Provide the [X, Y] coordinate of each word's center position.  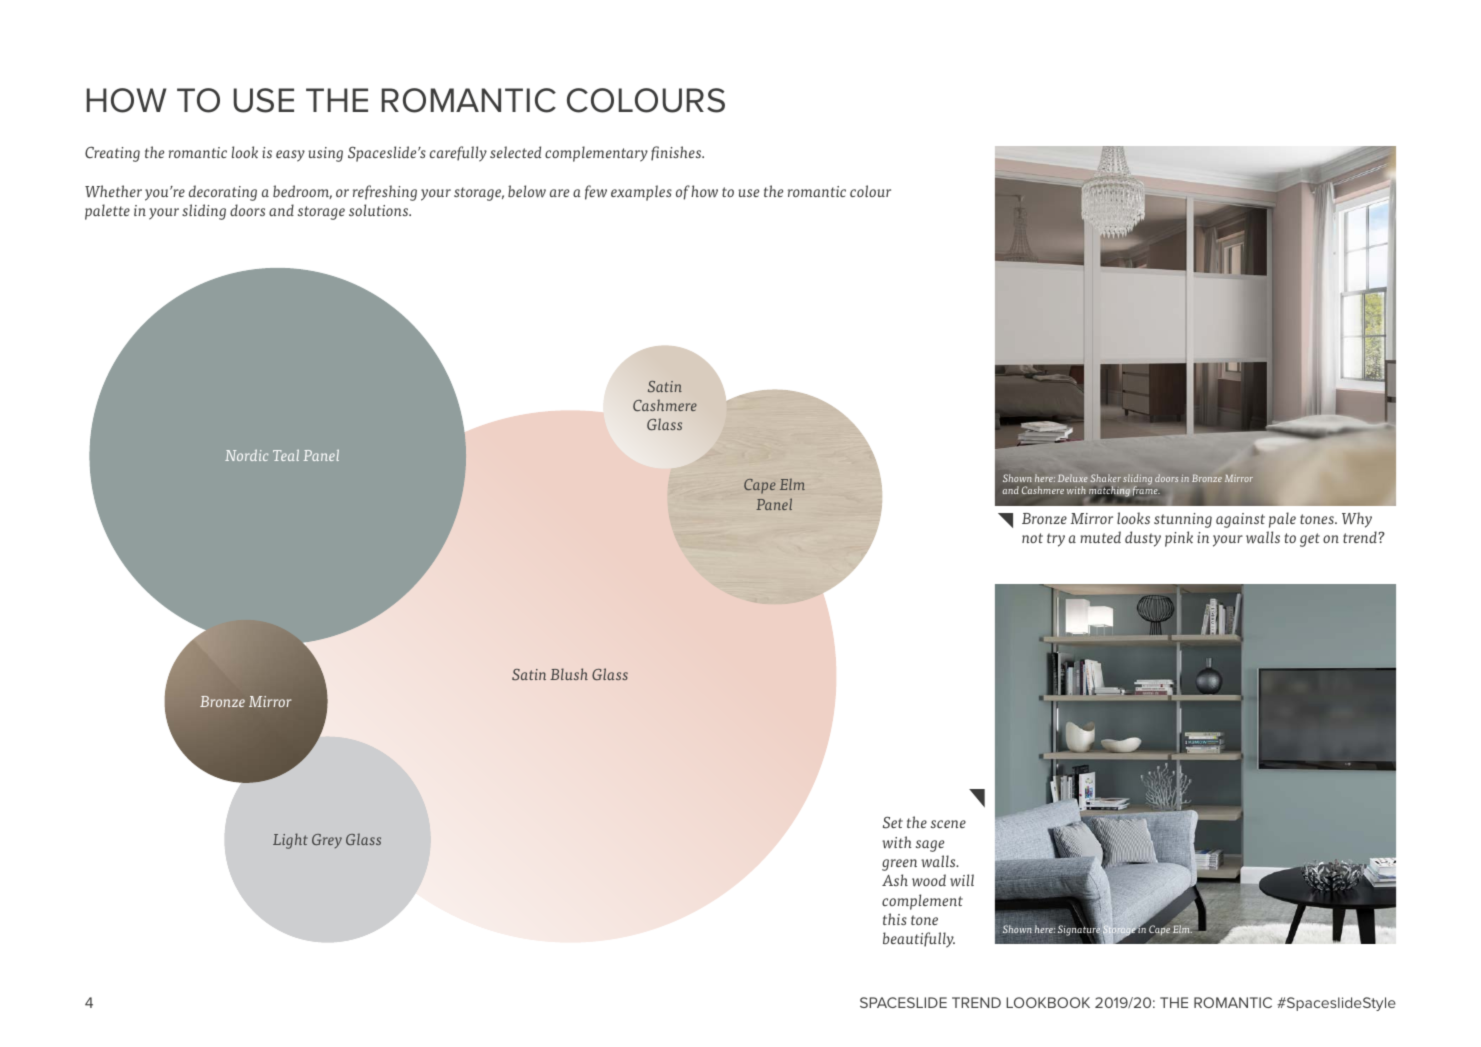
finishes [677, 153]
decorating [223, 193]
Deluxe [1073, 478]
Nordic [246, 455]
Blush [569, 674]
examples [641, 193]
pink [1179, 539]
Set [893, 822]
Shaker [1106, 478]
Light [290, 841]
